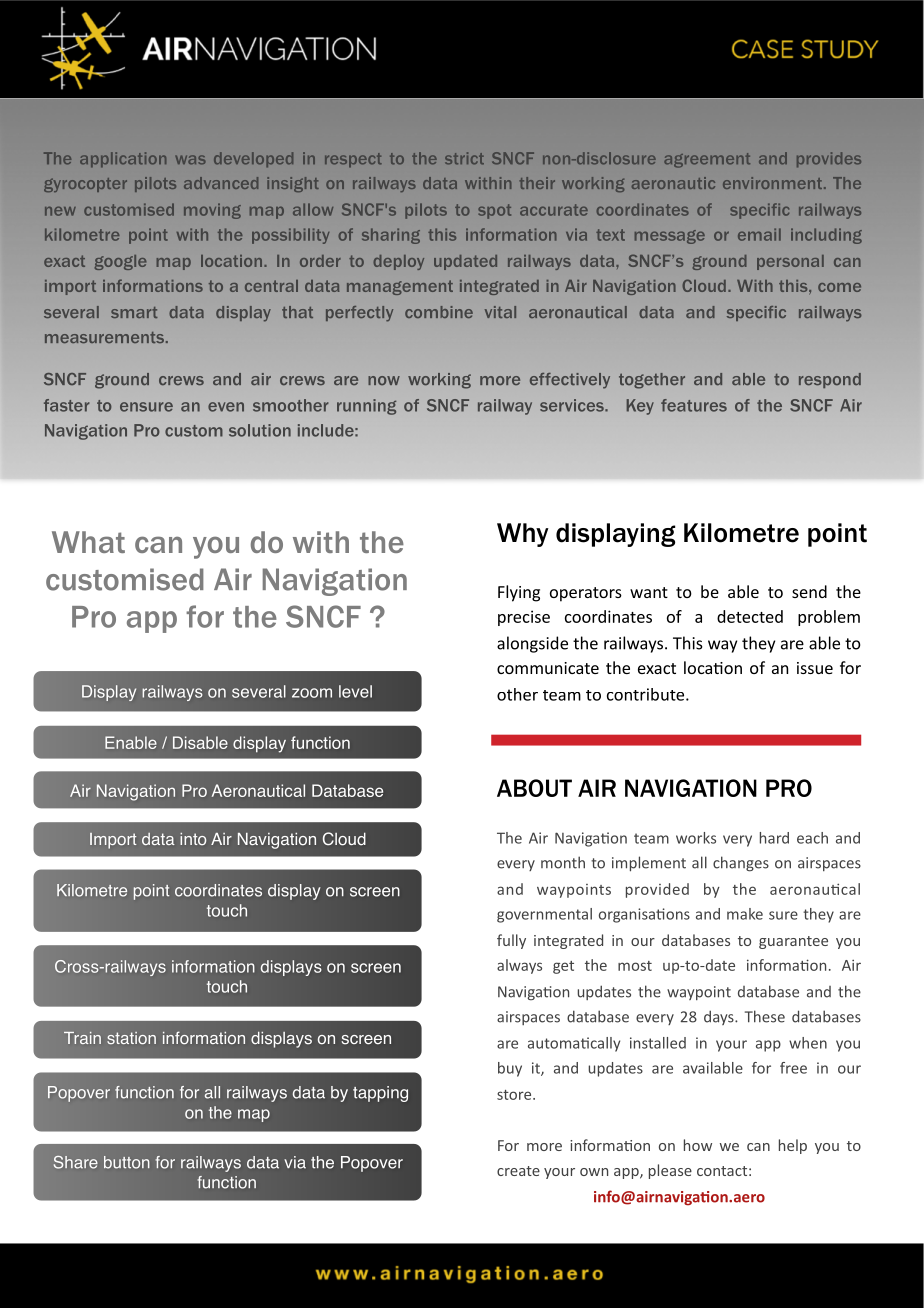 Image resolution: width=924 pixels, height=1308 pixels. Describe the element at coordinates (76, 1162) in the screenshot. I see `Share` at that location.
